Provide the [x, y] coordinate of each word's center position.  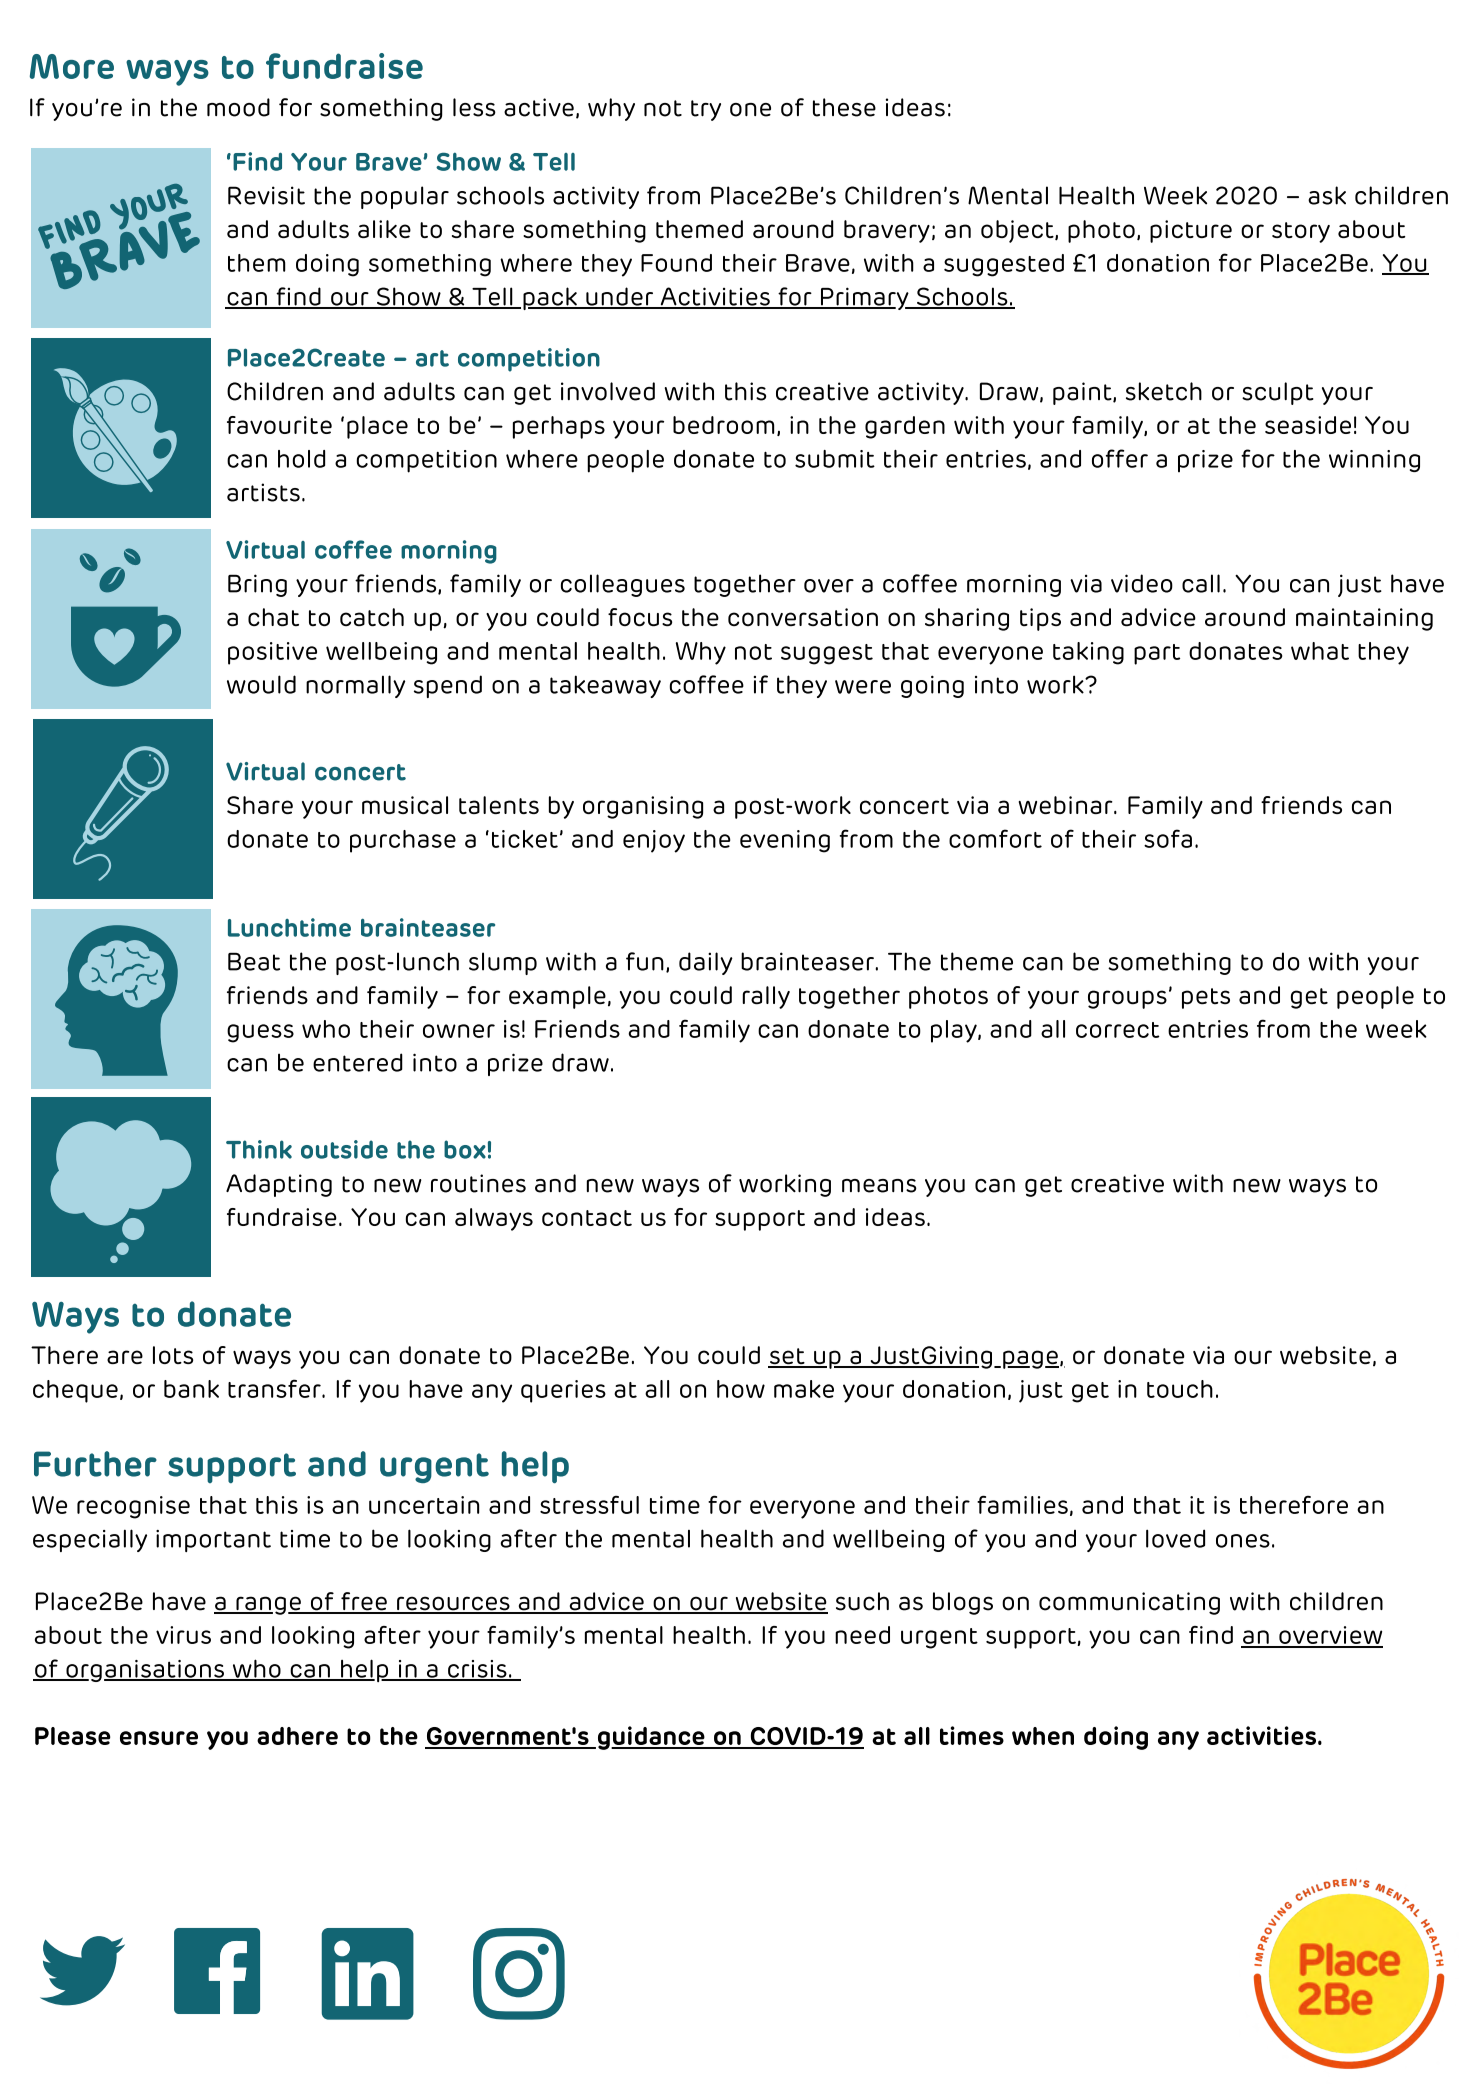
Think [259, 1149]
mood [238, 107]
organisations [145, 1671]
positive [272, 653]
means [879, 1186]
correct [1117, 1030]
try [706, 110]
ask [1327, 195]
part [1157, 654]
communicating [1129, 1603]
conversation [803, 617]
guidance [651, 1738]
